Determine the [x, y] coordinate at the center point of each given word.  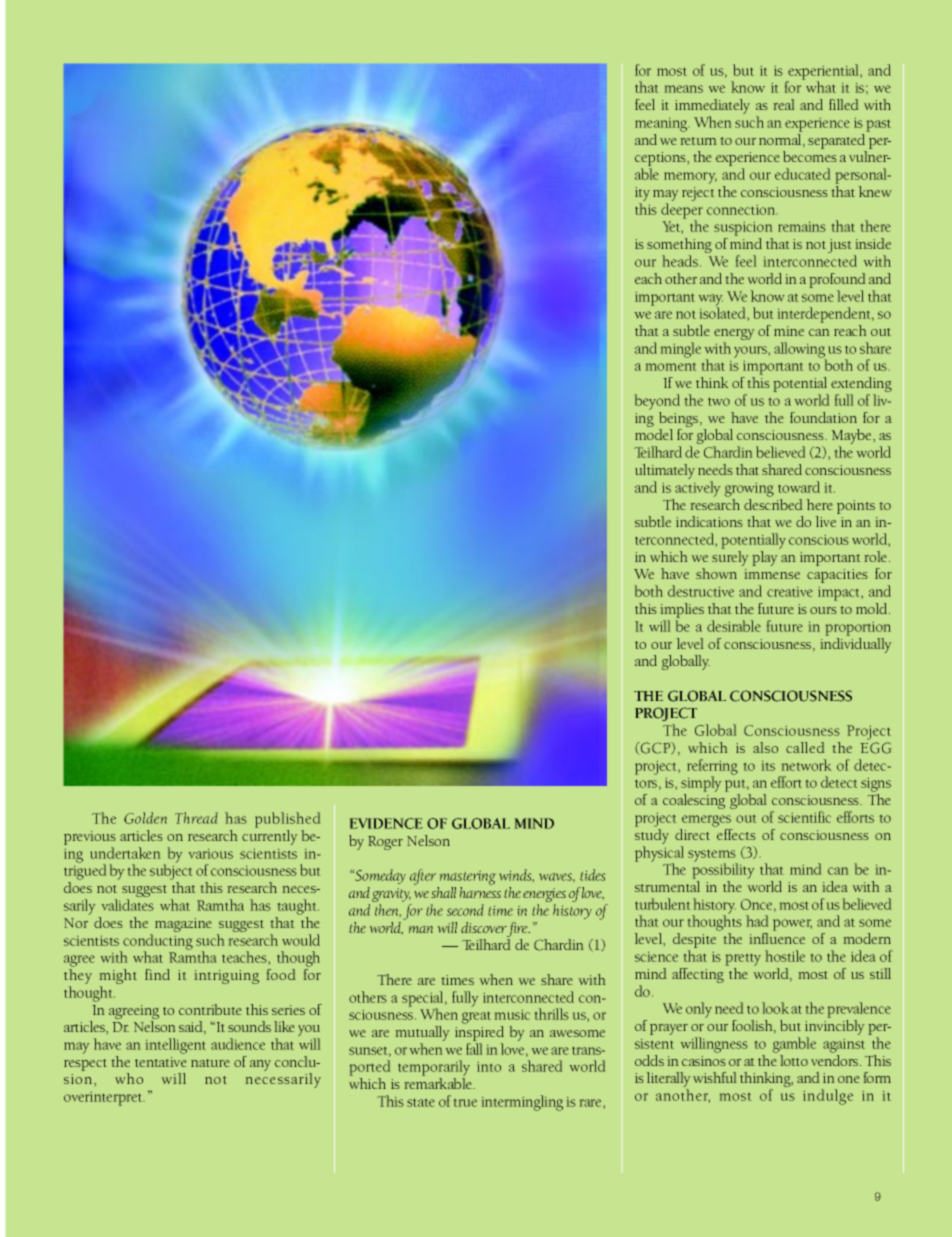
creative [790, 592]
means [684, 89]
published [287, 820]
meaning [661, 125]
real [784, 104]
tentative [160, 1062]
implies [682, 612]
